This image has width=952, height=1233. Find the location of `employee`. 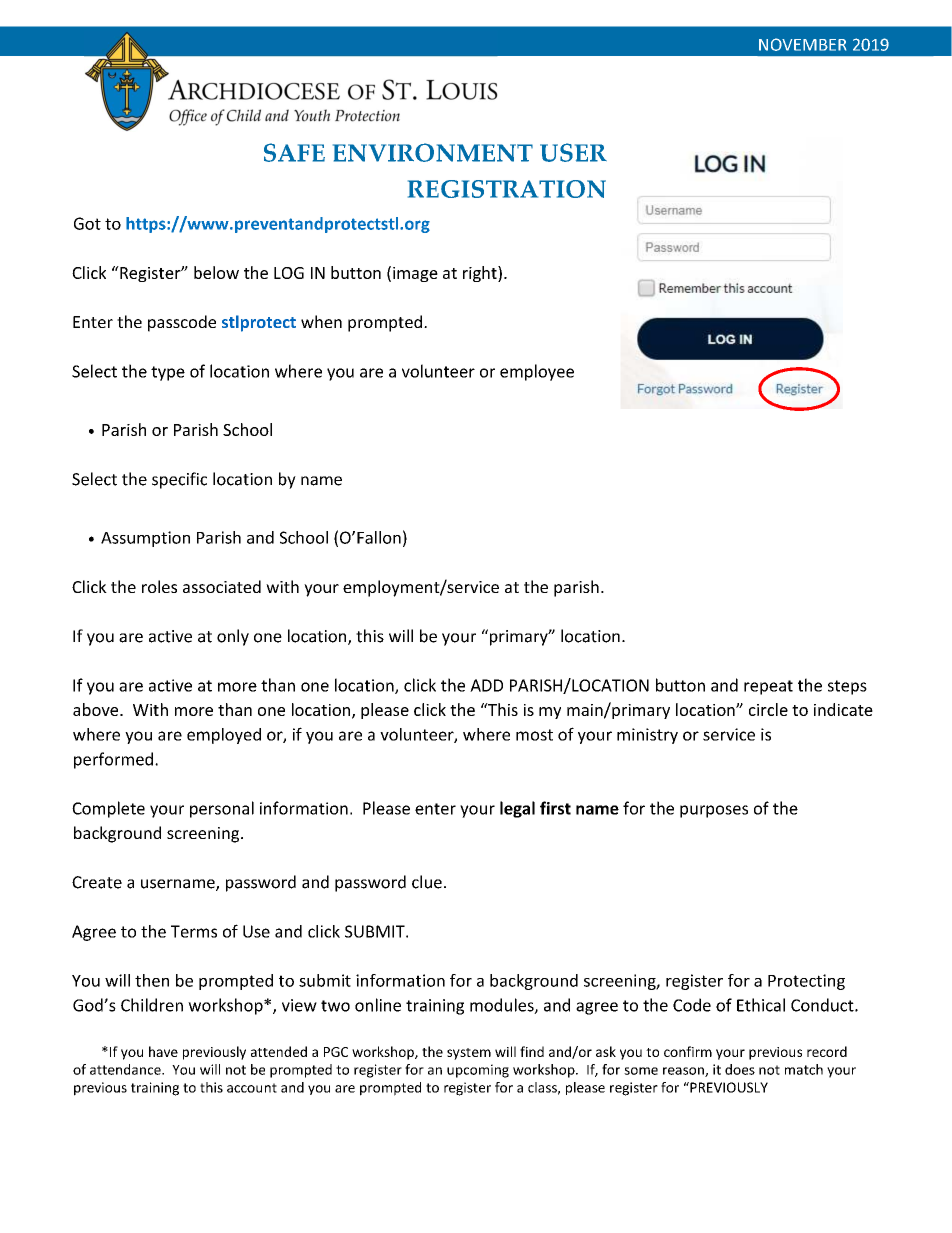

employee is located at coordinates (537, 372).
